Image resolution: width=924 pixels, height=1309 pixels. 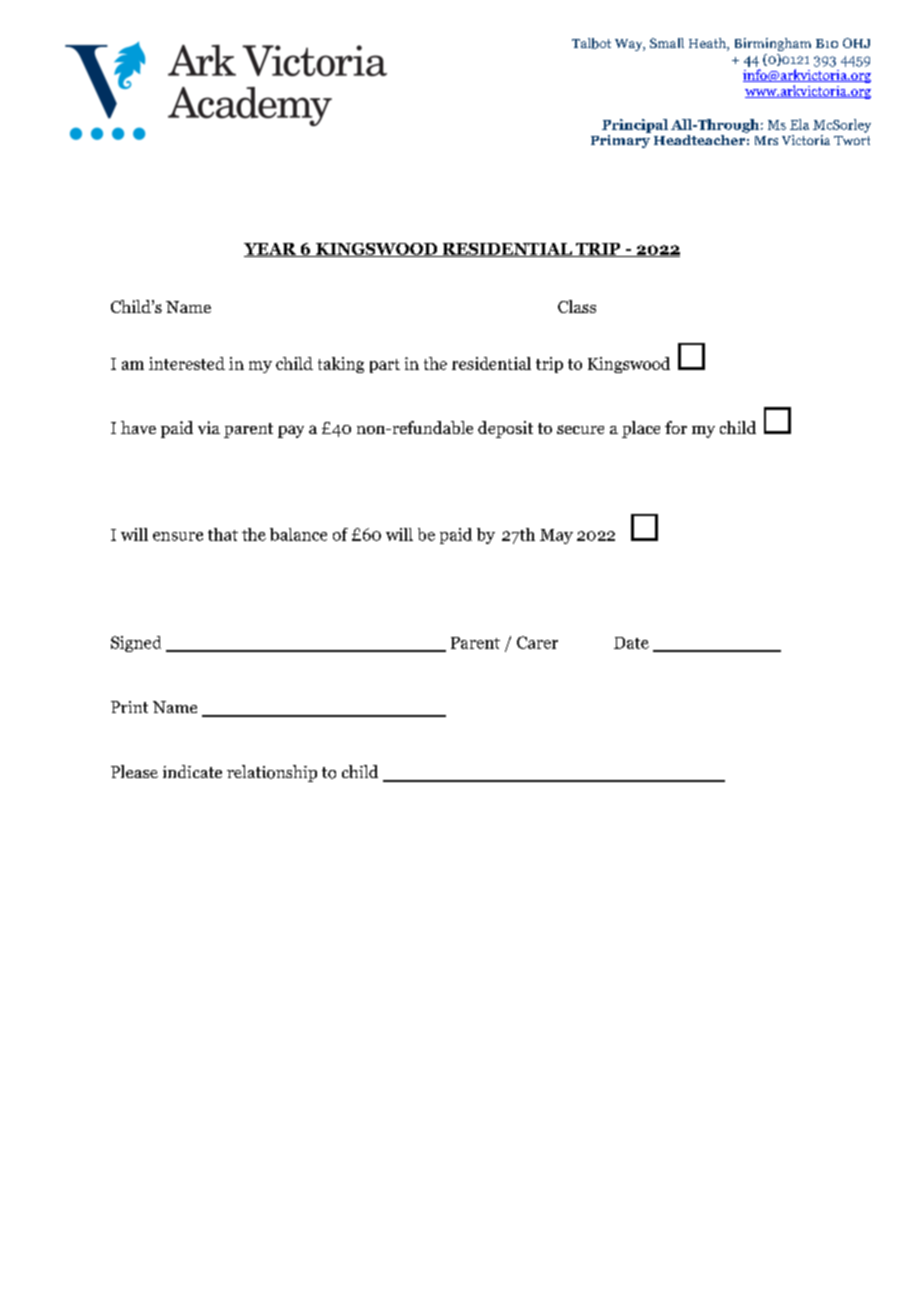 I want to click on indicate, so click(x=192, y=771).
